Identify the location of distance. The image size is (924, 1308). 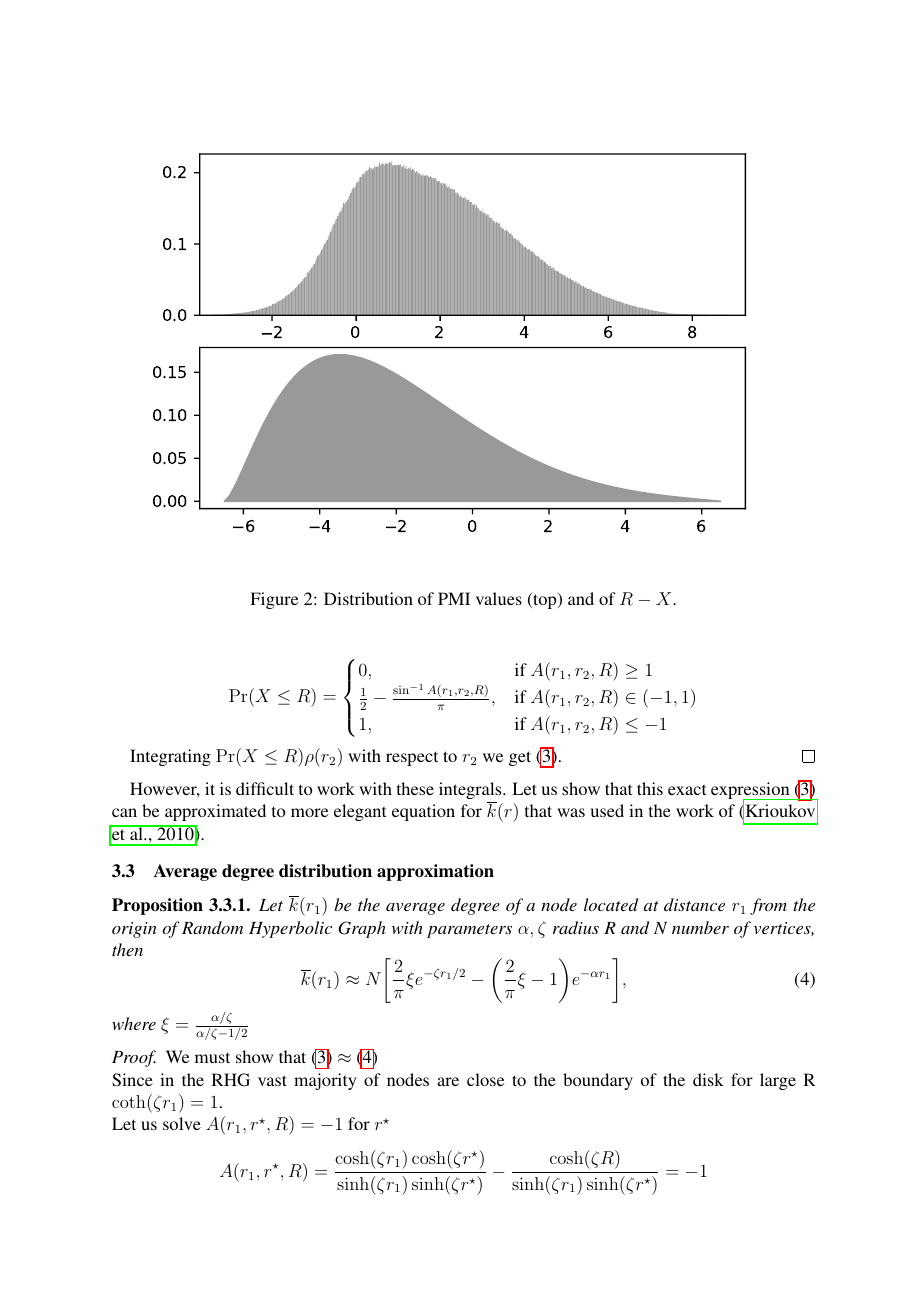
(694, 904).
